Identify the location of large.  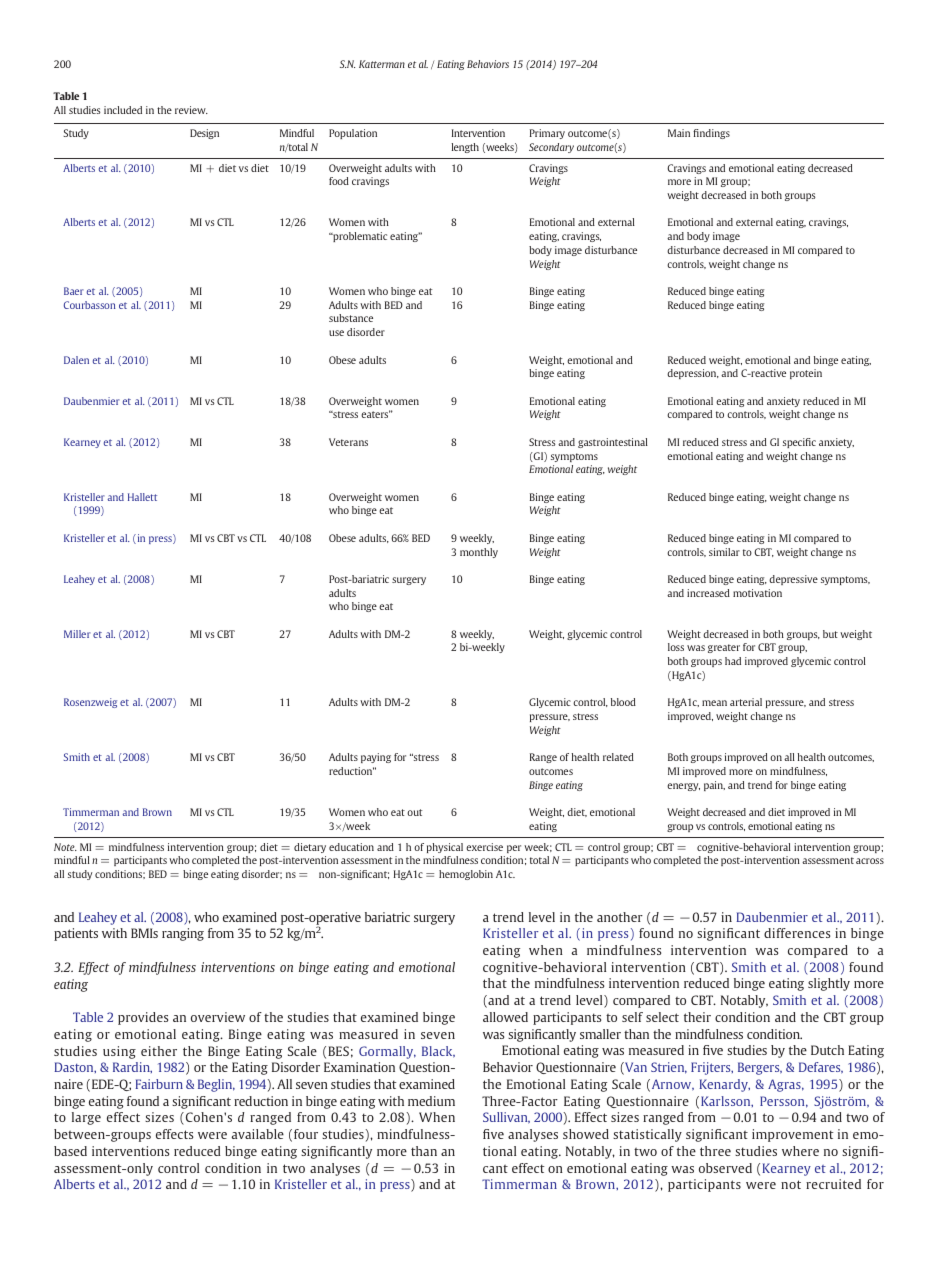
(86, 1118).
